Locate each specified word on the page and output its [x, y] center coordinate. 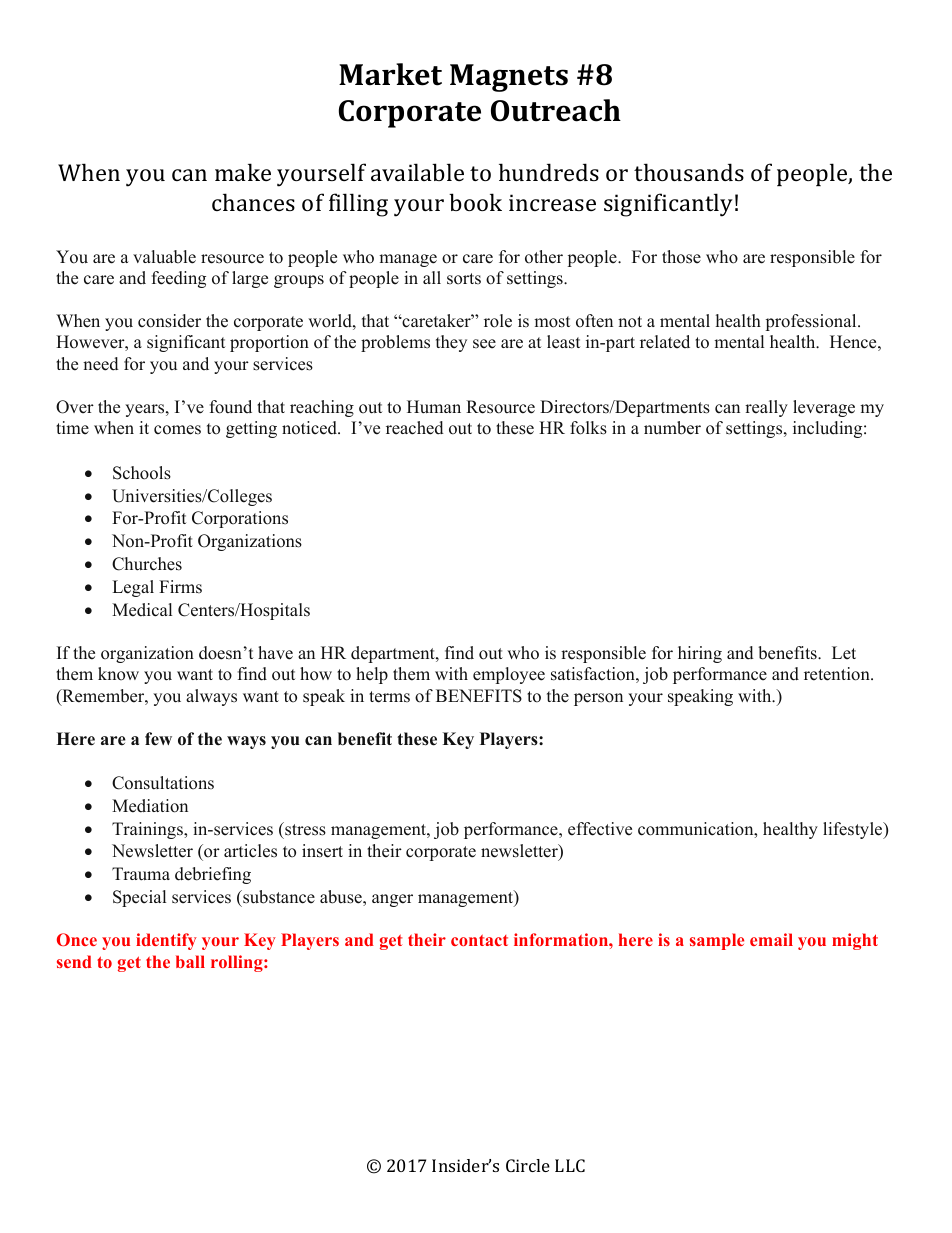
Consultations [163, 783]
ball [190, 961]
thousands [689, 172]
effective [600, 829]
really [766, 408]
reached [415, 428]
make [243, 172]
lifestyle [854, 830]
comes [177, 430]
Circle [528, 1165]
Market [390, 74]
